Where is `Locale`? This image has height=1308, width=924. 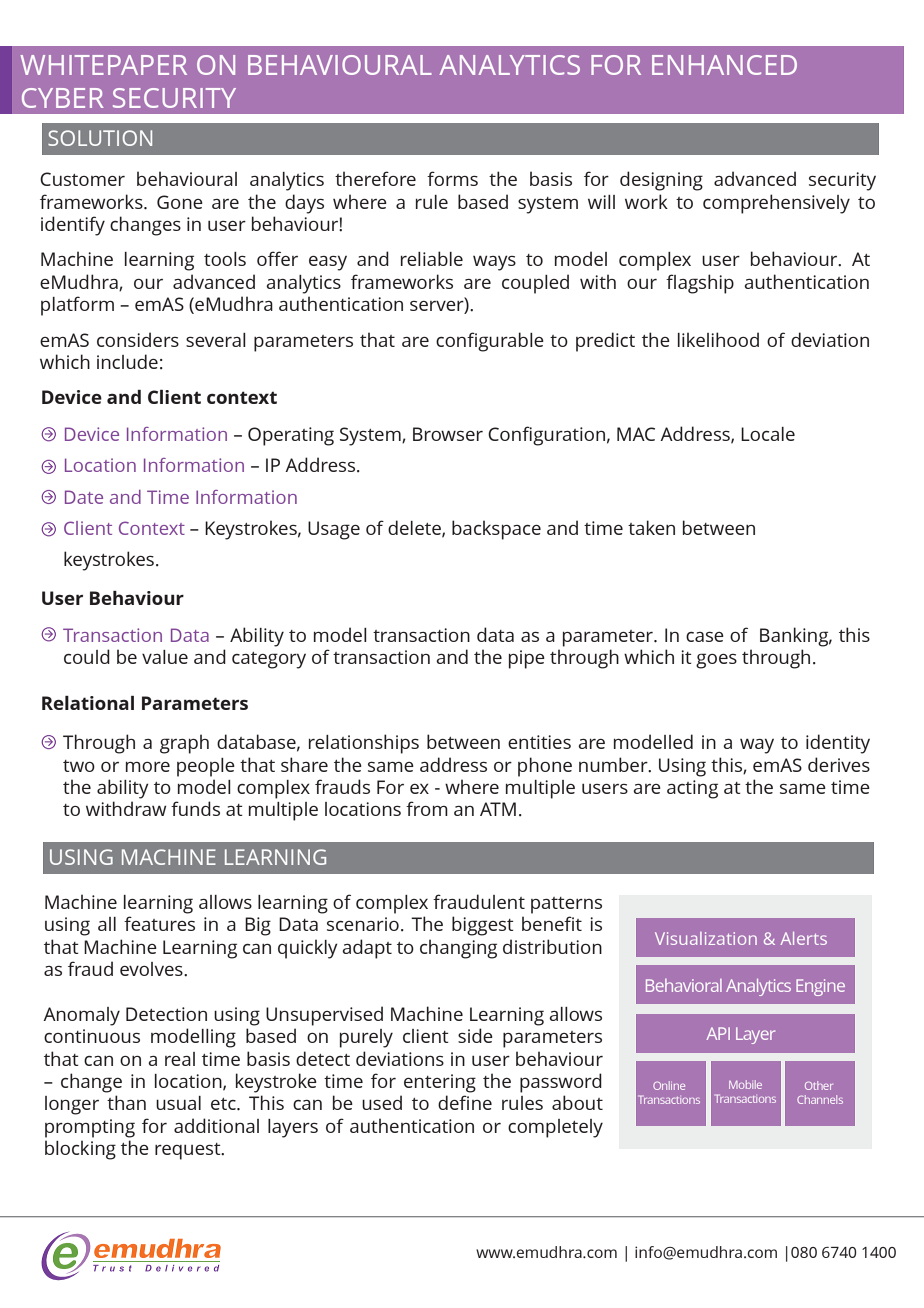 Locale is located at coordinates (768, 434).
